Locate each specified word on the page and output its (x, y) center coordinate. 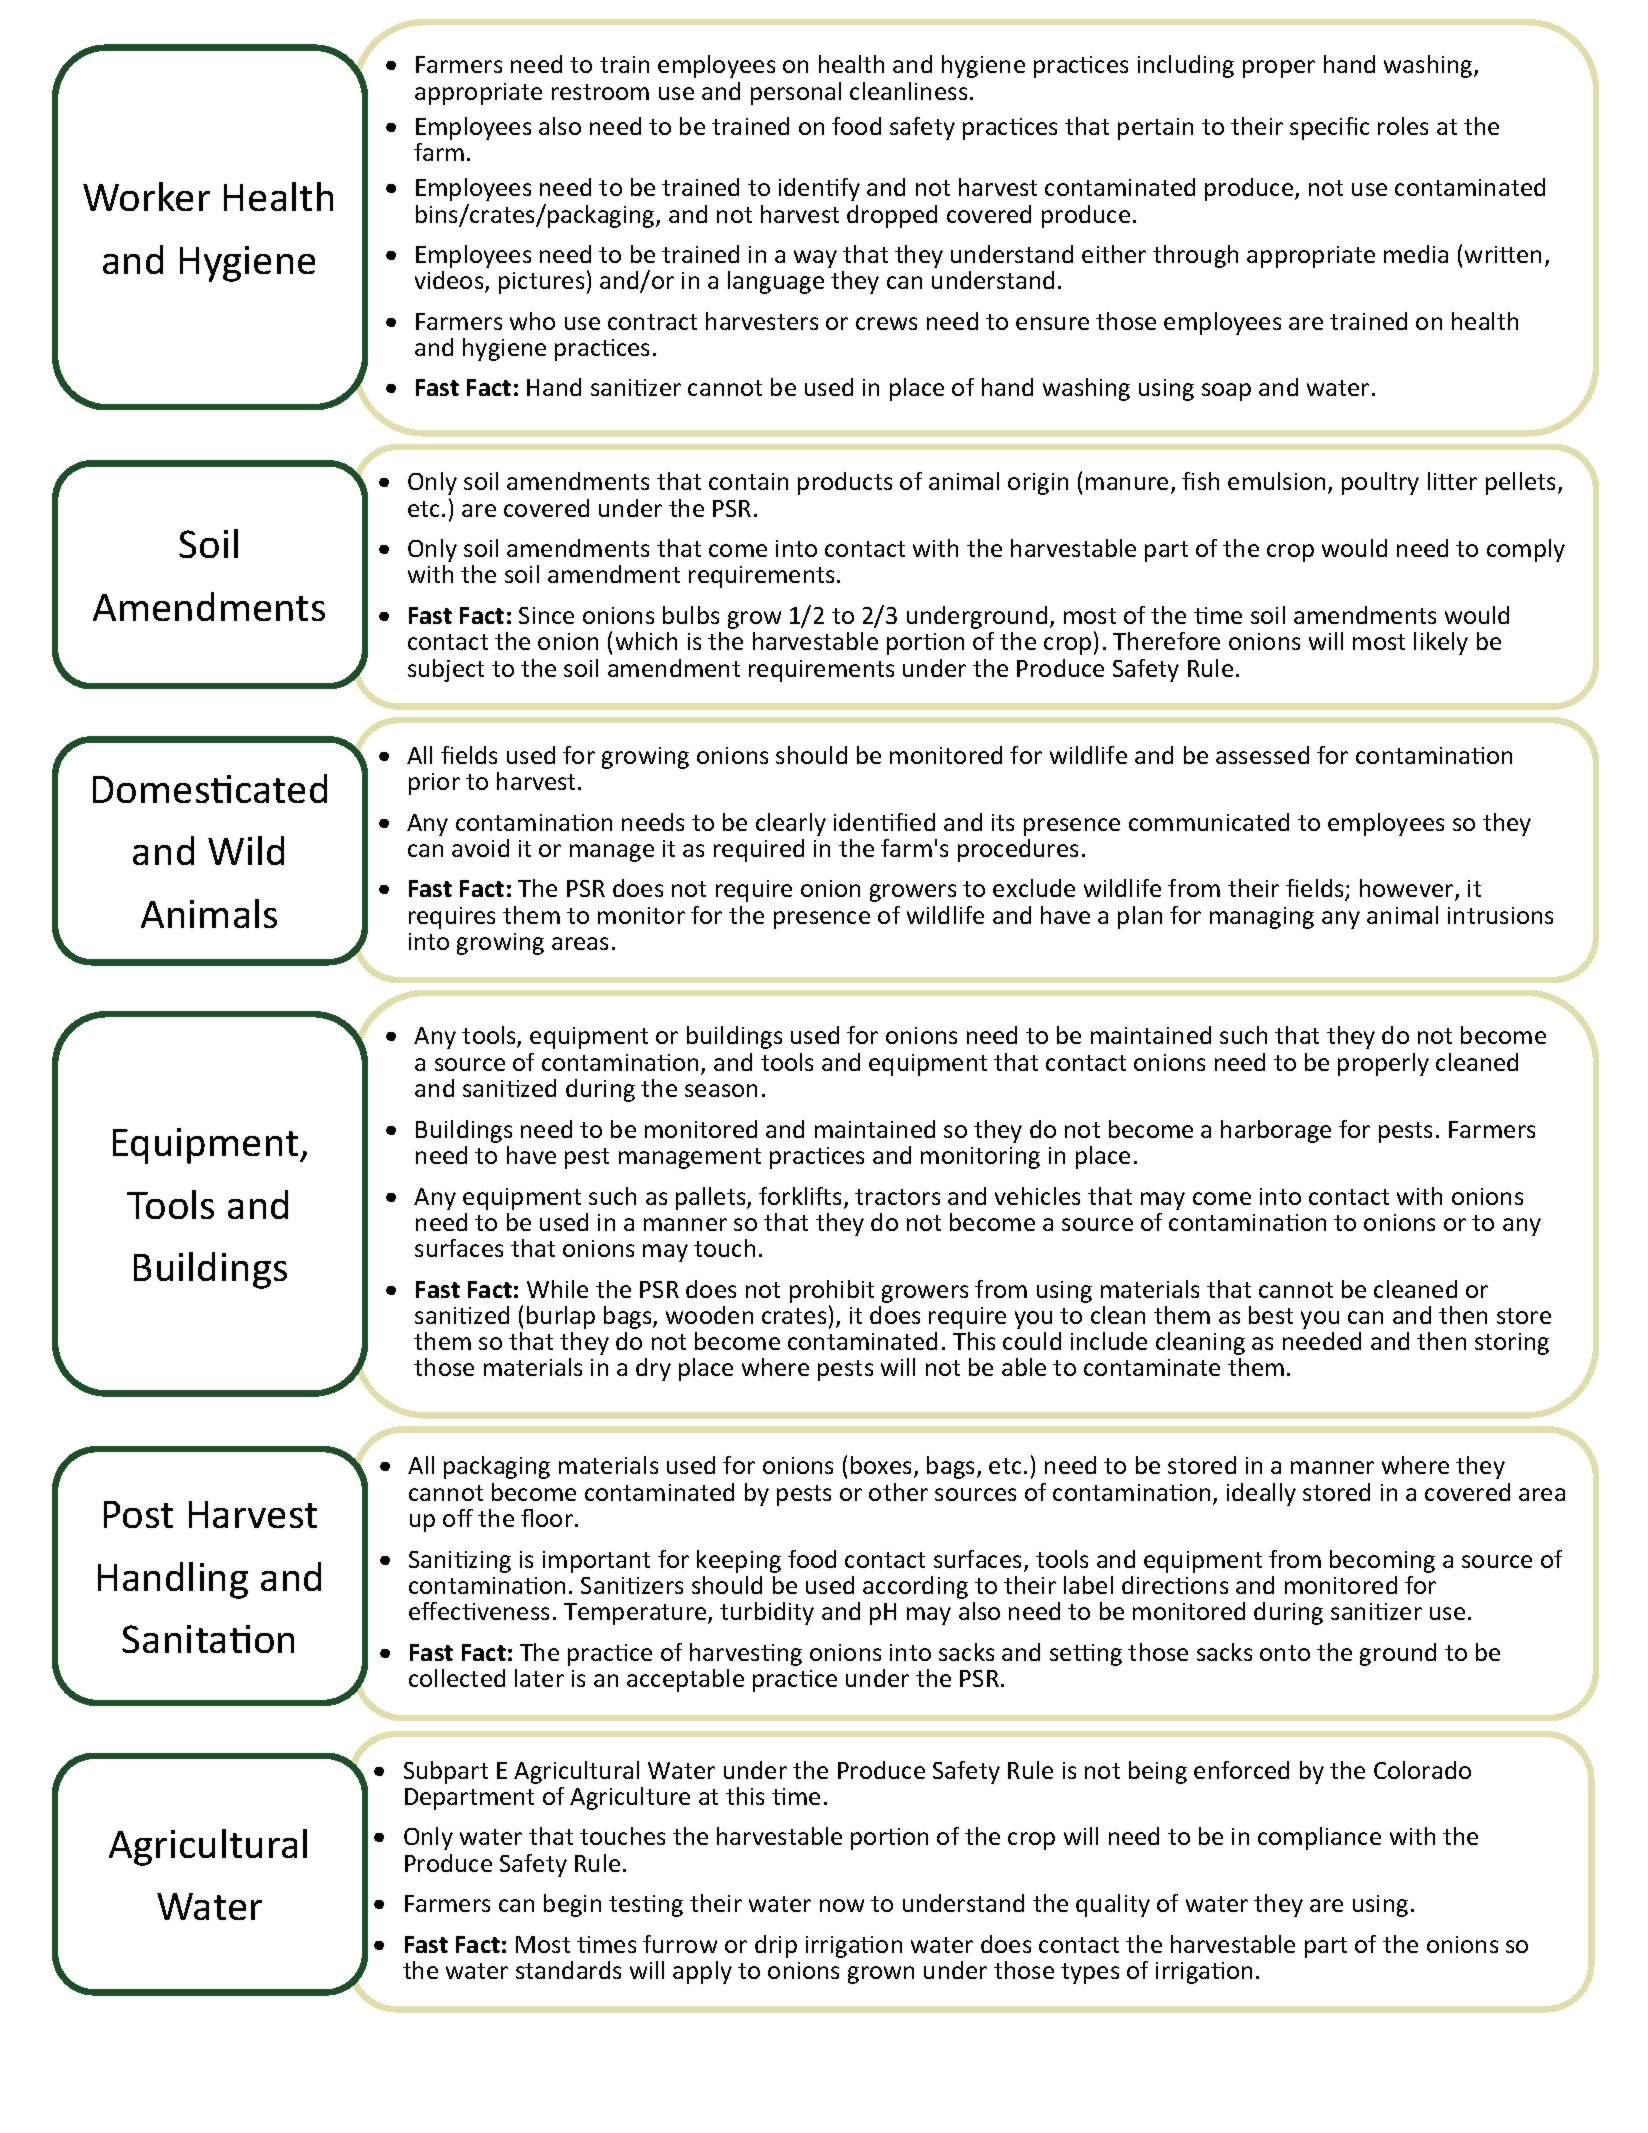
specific (1329, 128)
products (845, 483)
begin (572, 1905)
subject (446, 670)
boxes (883, 1467)
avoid (480, 848)
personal (796, 93)
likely (1441, 643)
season (721, 1090)
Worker (146, 196)
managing (1262, 918)
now (842, 1905)
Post (138, 1514)
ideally (1261, 1494)
